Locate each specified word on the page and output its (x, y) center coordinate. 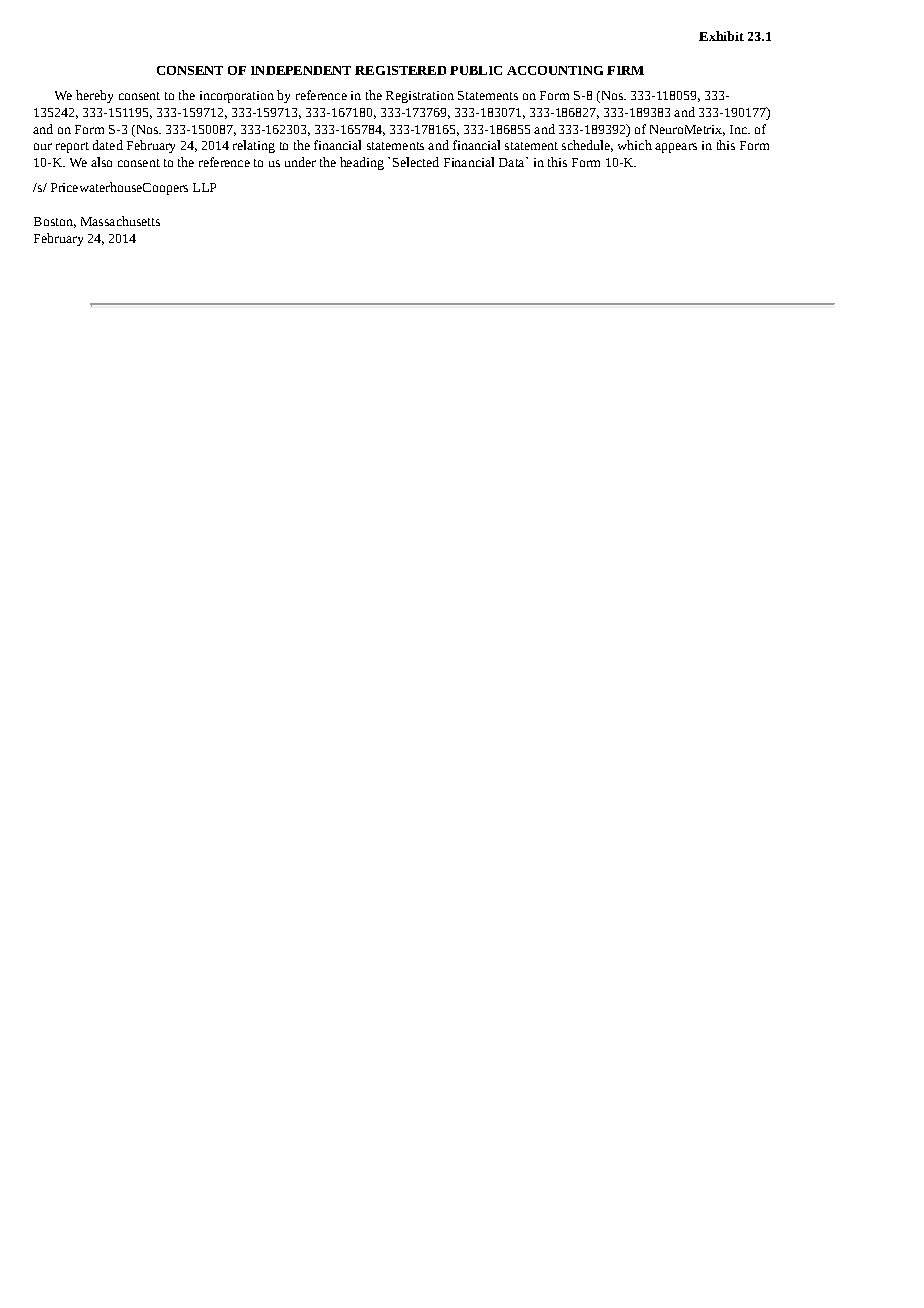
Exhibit (721, 36)
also (101, 162)
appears (676, 148)
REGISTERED (400, 70)
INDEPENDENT (301, 70)
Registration (420, 97)
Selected (416, 162)
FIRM (625, 70)
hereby (94, 96)
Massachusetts (120, 221)
